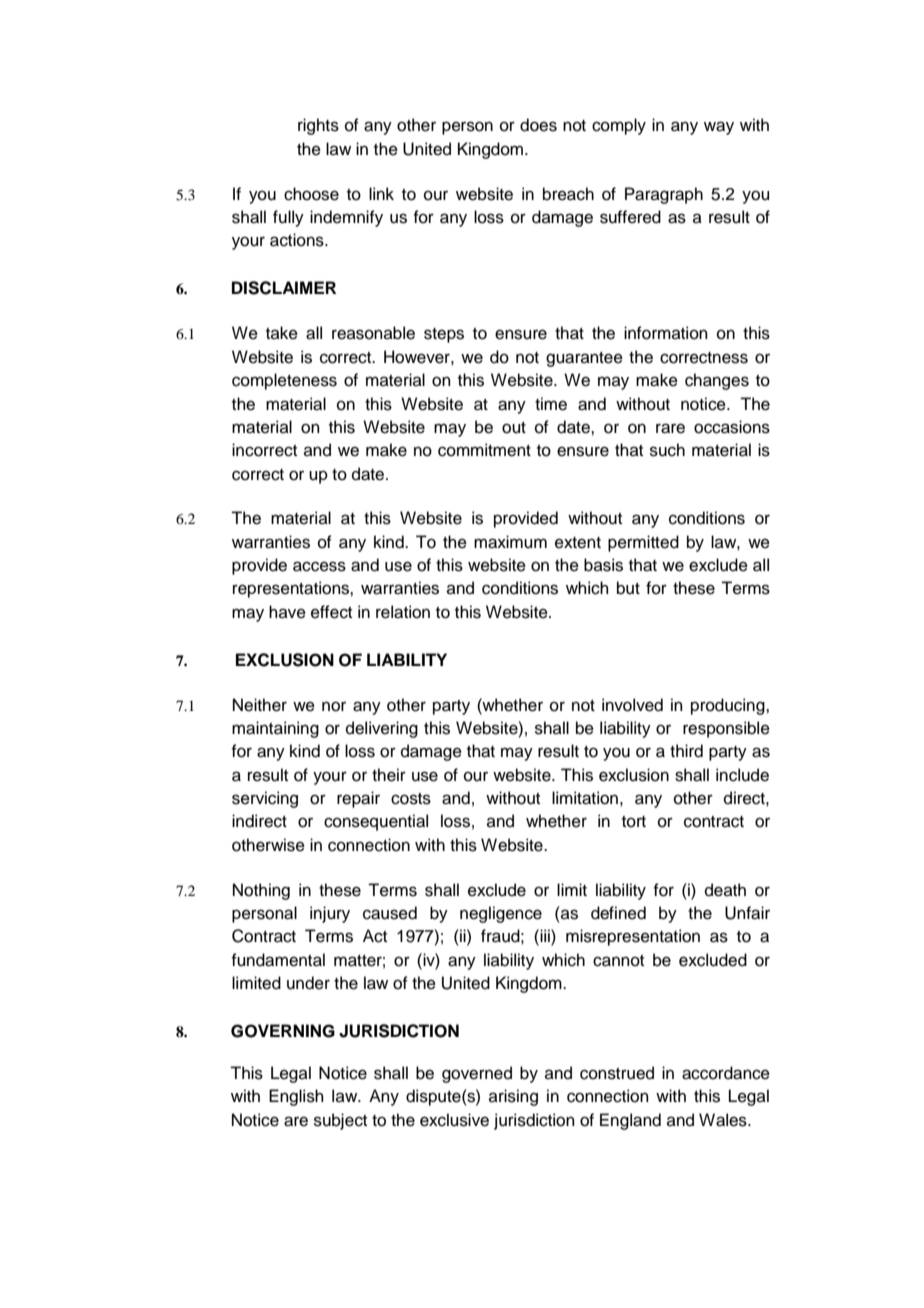 Image resolution: width=924 pixels, height=1308 pixels. What do you see at coordinates (318, 126) in the screenshot?
I see `rights` at bounding box center [318, 126].
